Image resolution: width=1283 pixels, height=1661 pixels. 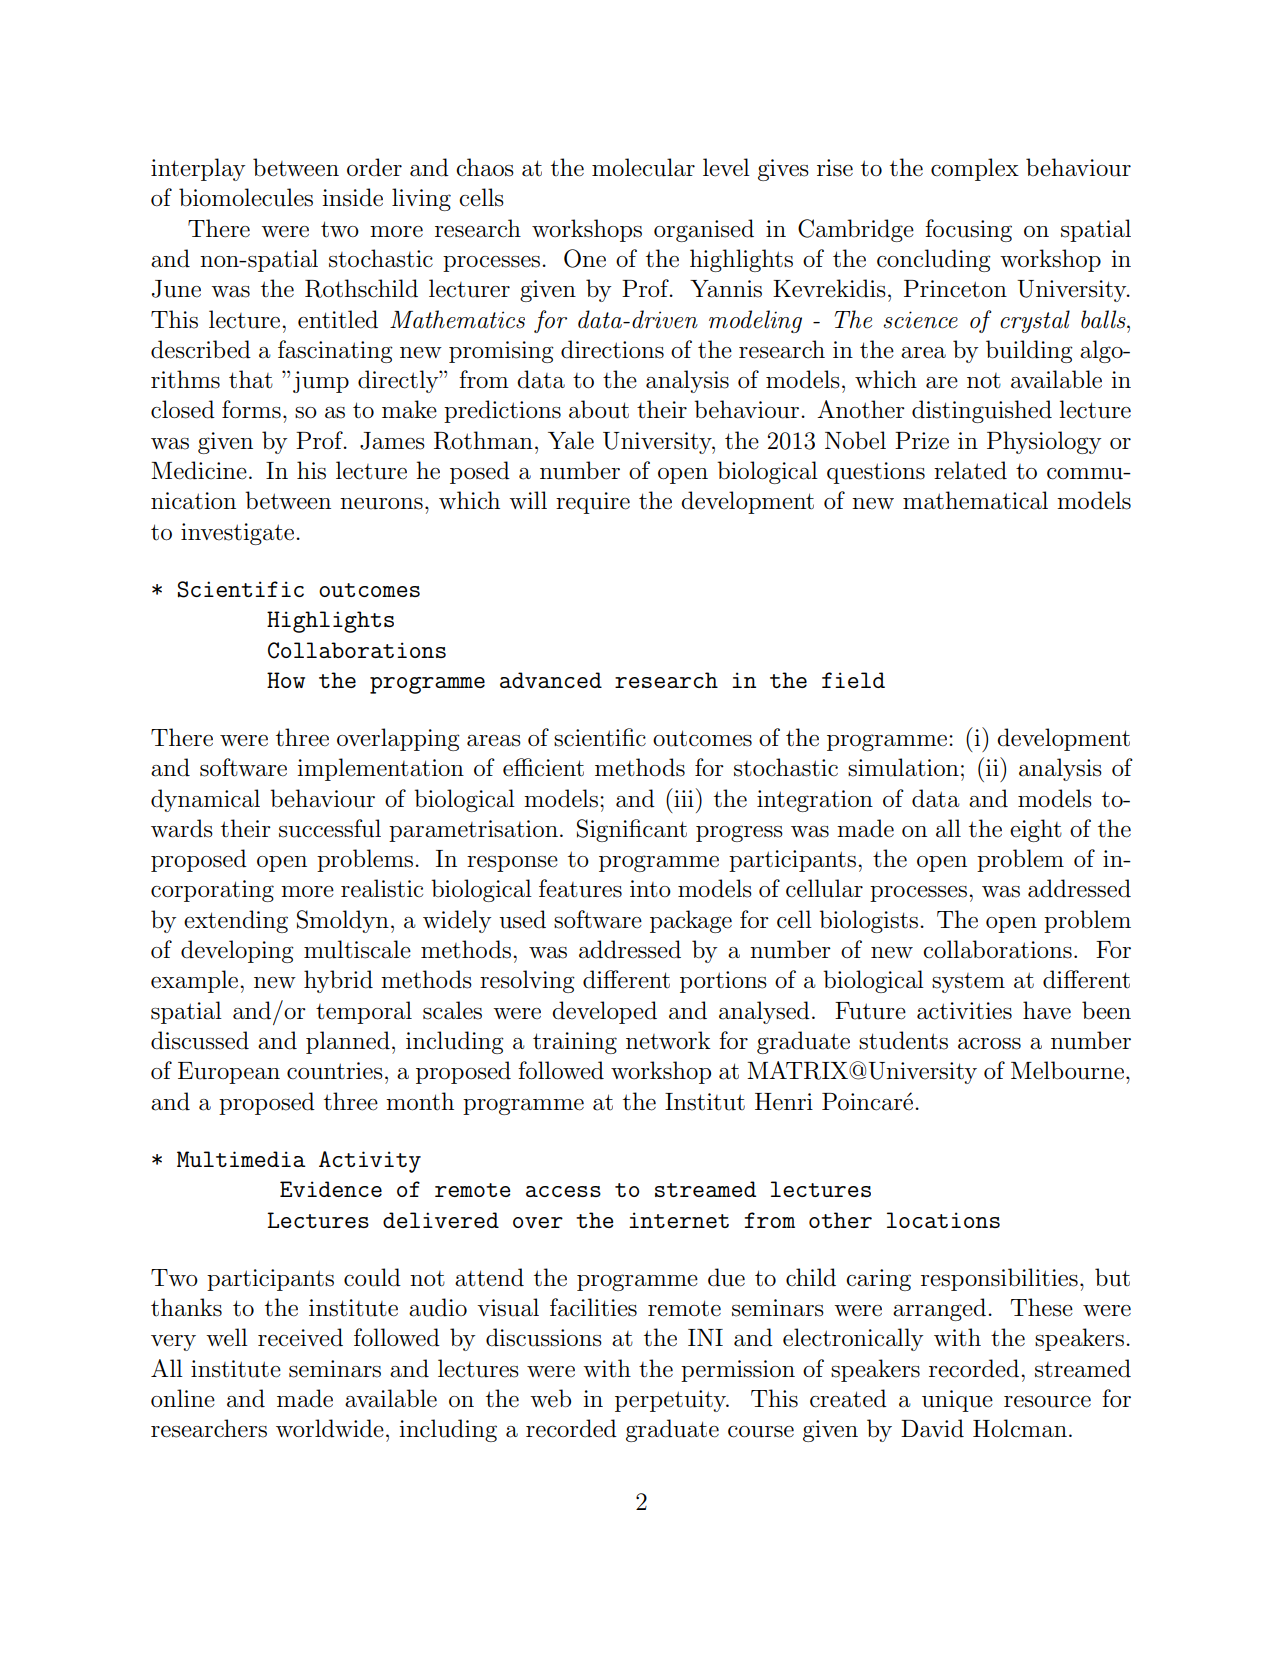 I want to click on biomolecules, so click(x=246, y=197).
